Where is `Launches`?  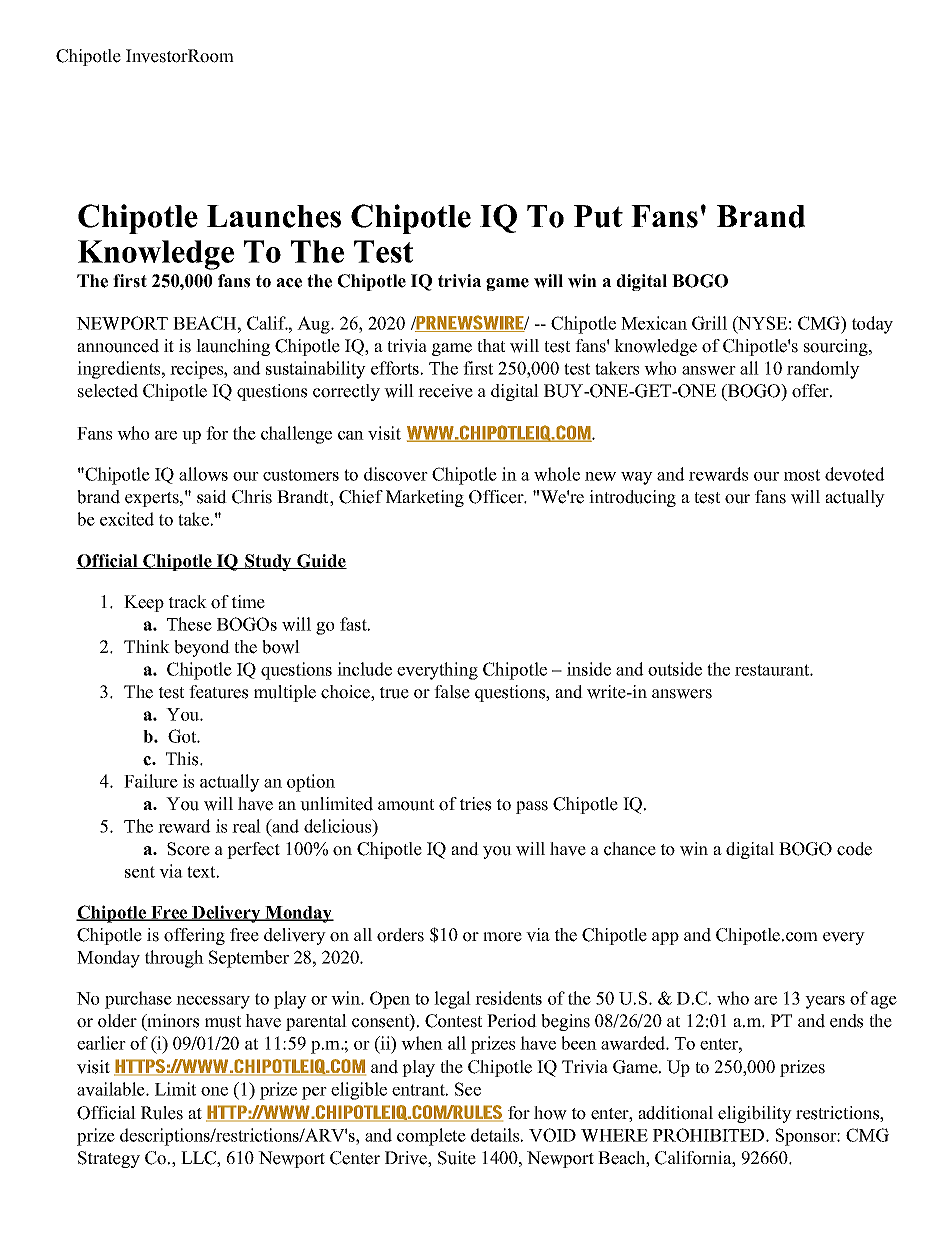
Launches is located at coordinates (274, 216).
